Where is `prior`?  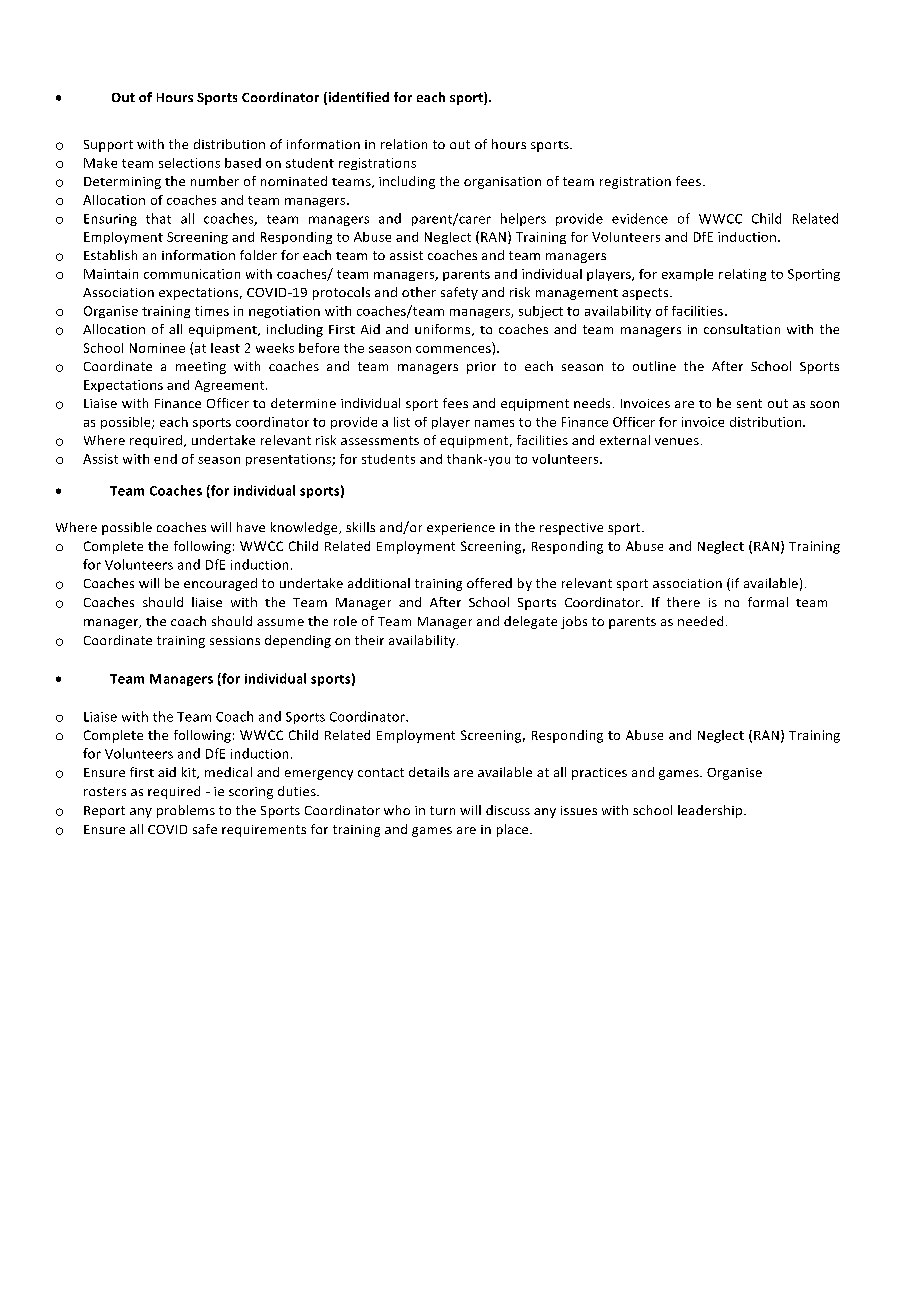 prior is located at coordinates (481, 368).
